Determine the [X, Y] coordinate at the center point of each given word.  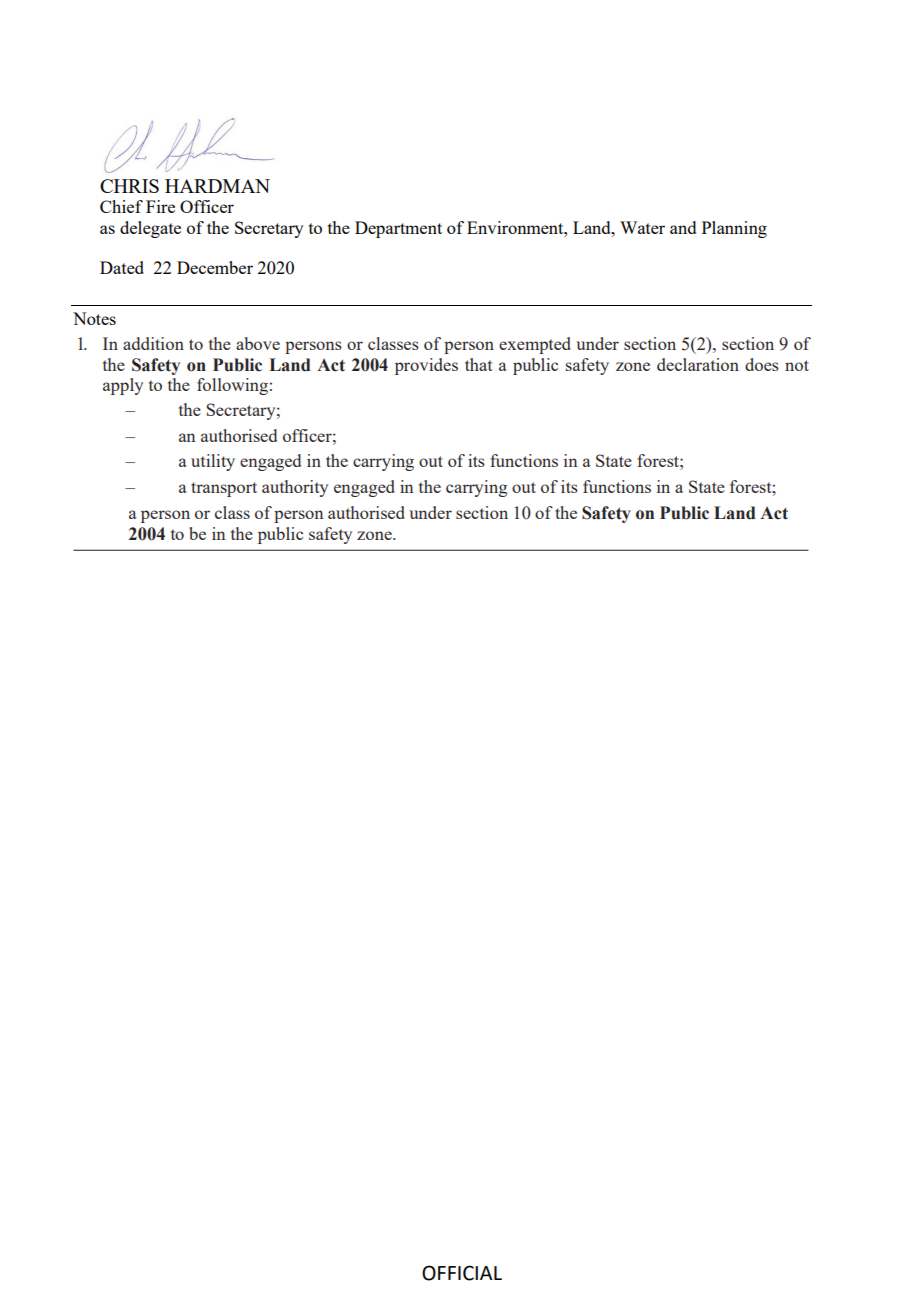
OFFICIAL [462, 1273]
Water [642, 227]
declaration [698, 364]
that [479, 364]
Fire [160, 206]
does [762, 364]
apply [123, 386]
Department [398, 229]
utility [213, 462]
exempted [535, 345]
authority [295, 488]
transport [224, 489]
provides [426, 366]
